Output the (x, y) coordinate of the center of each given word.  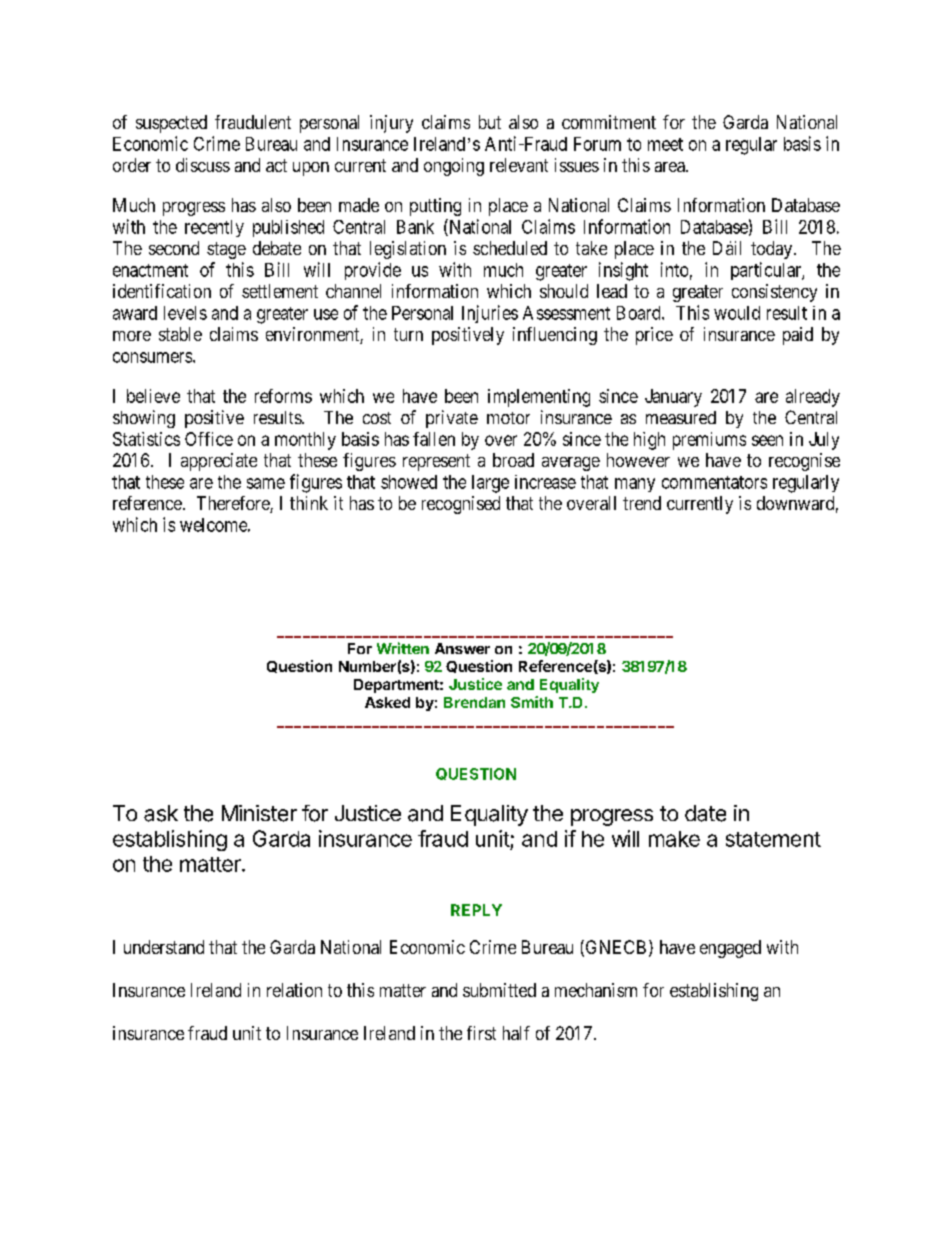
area (671, 167)
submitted (499, 990)
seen (767, 440)
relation (294, 990)
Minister (259, 813)
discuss (203, 165)
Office (209, 439)
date (705, 813)
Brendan (474, 702)
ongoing (454, 167)
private (452, 419)
